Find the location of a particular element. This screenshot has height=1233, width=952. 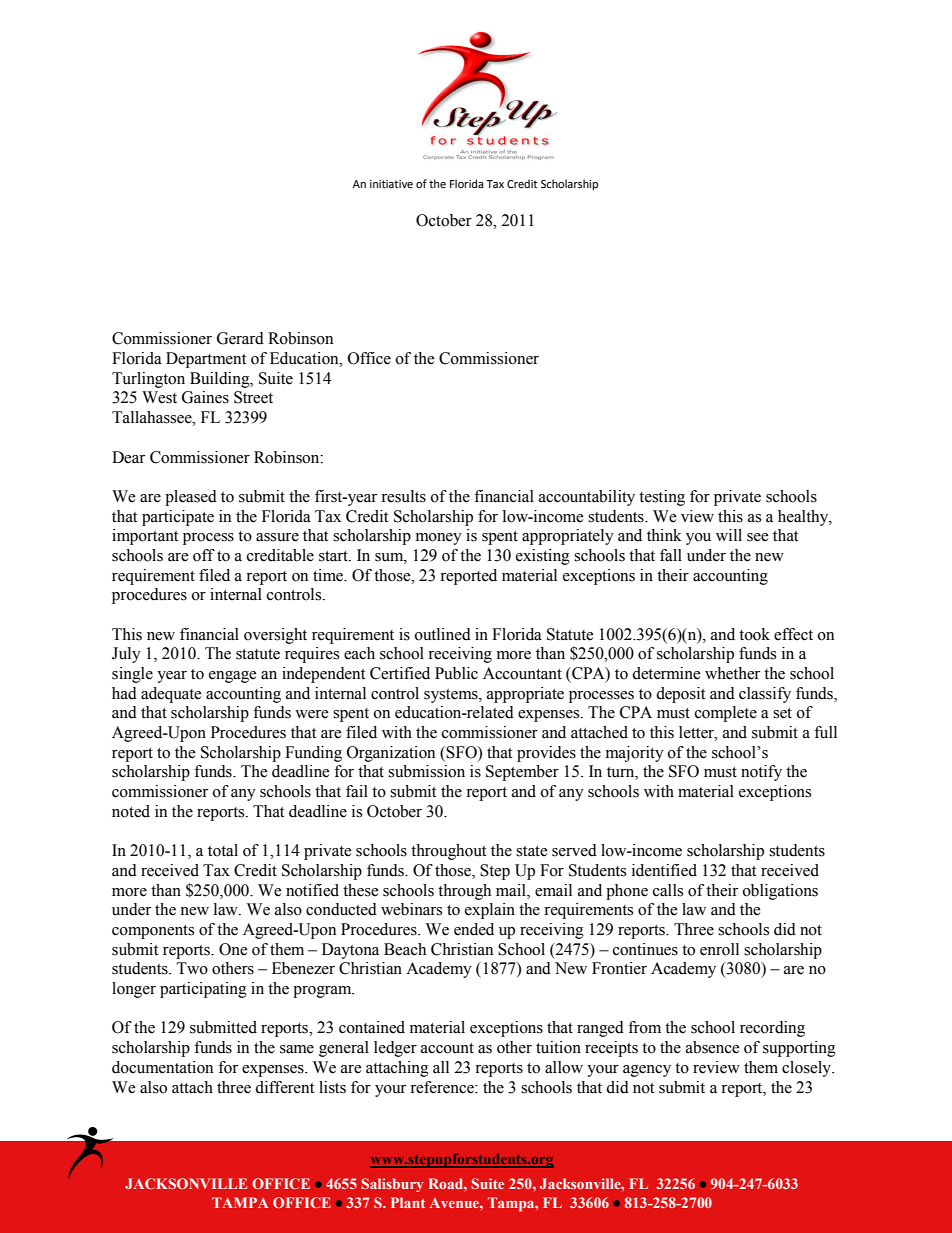

engage is located at coordinates (233, 677).
